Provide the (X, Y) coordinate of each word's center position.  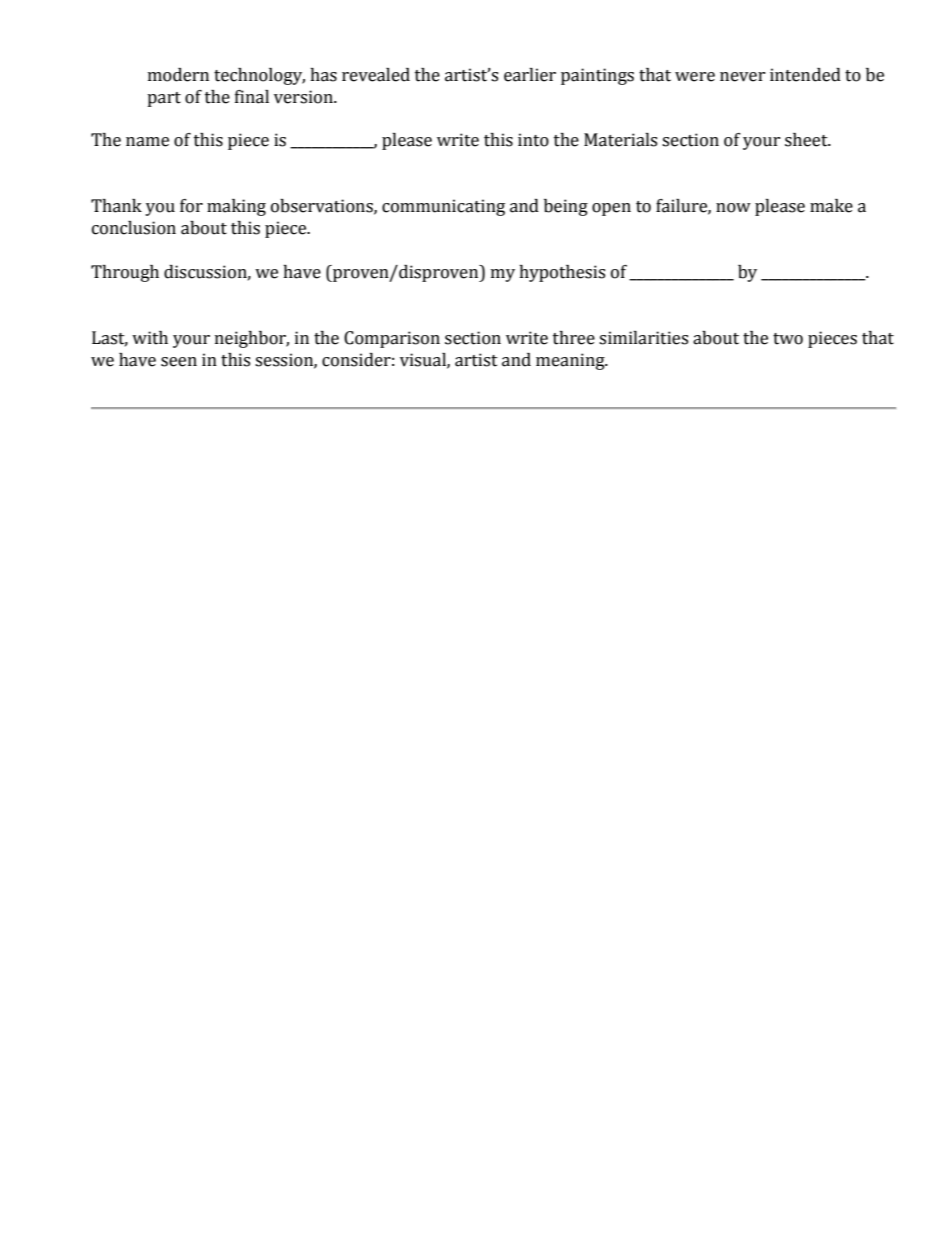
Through (125, 273)
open (611, 209)
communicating (443, 207)
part (164, 99)
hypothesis (562, 273)
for (191, 206)
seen (179, 362)
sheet (807, 140)
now (733, 208)
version (304, 97)
